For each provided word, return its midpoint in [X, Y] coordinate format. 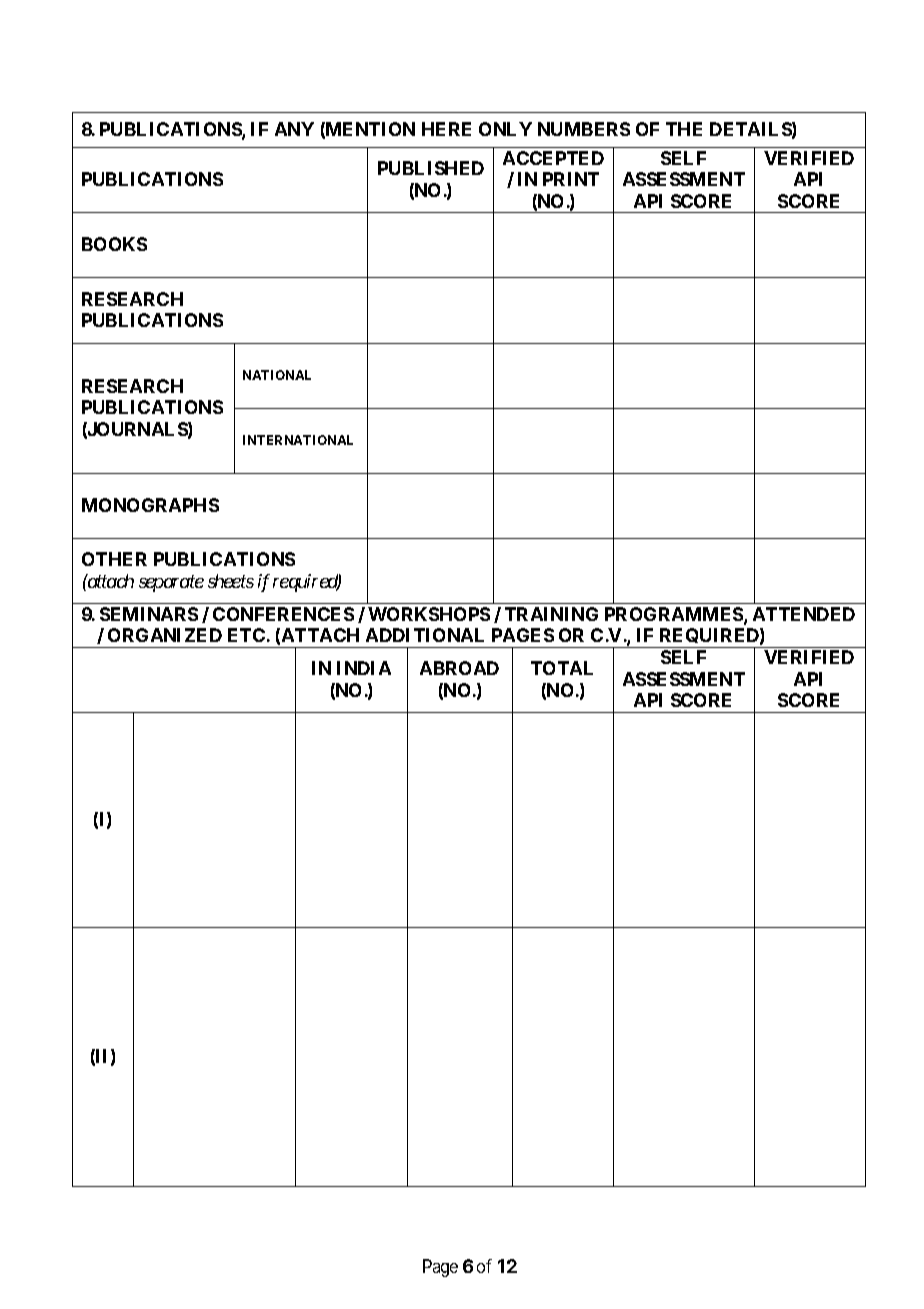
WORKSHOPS [429, 614]
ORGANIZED [165, 635]
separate [171, 584]
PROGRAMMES [675, 615]
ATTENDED [804, 614]
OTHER [114, 559]
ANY [294, 129]
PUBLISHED [431, 168]
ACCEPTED [553, 158]
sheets [231, 581]
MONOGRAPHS [150, 505]
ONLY [505, 129]
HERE [446, 129]
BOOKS [114, 244]
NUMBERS [584, 129]
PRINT [571, 179]
